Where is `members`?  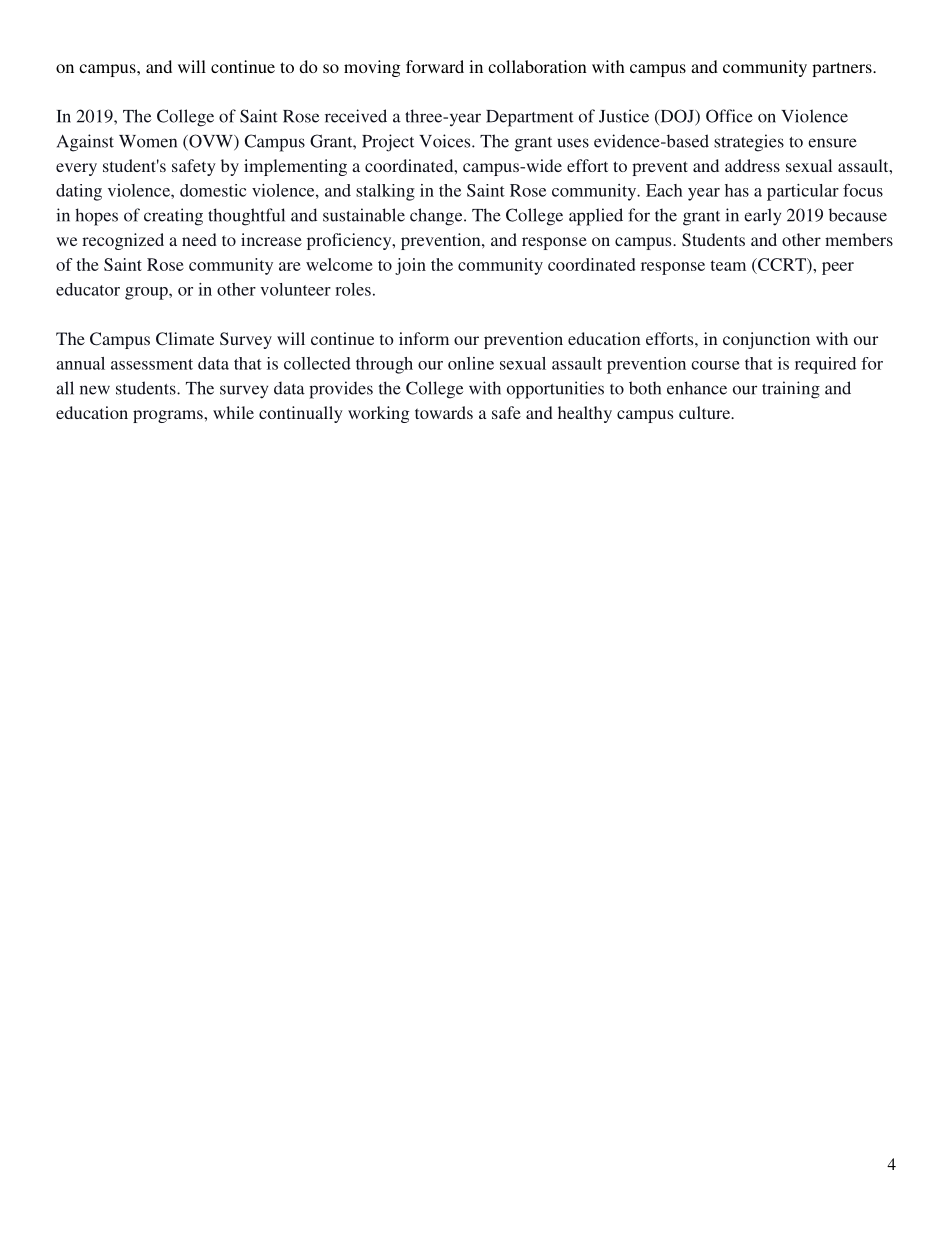
members is located at coordinates (859, 239).
